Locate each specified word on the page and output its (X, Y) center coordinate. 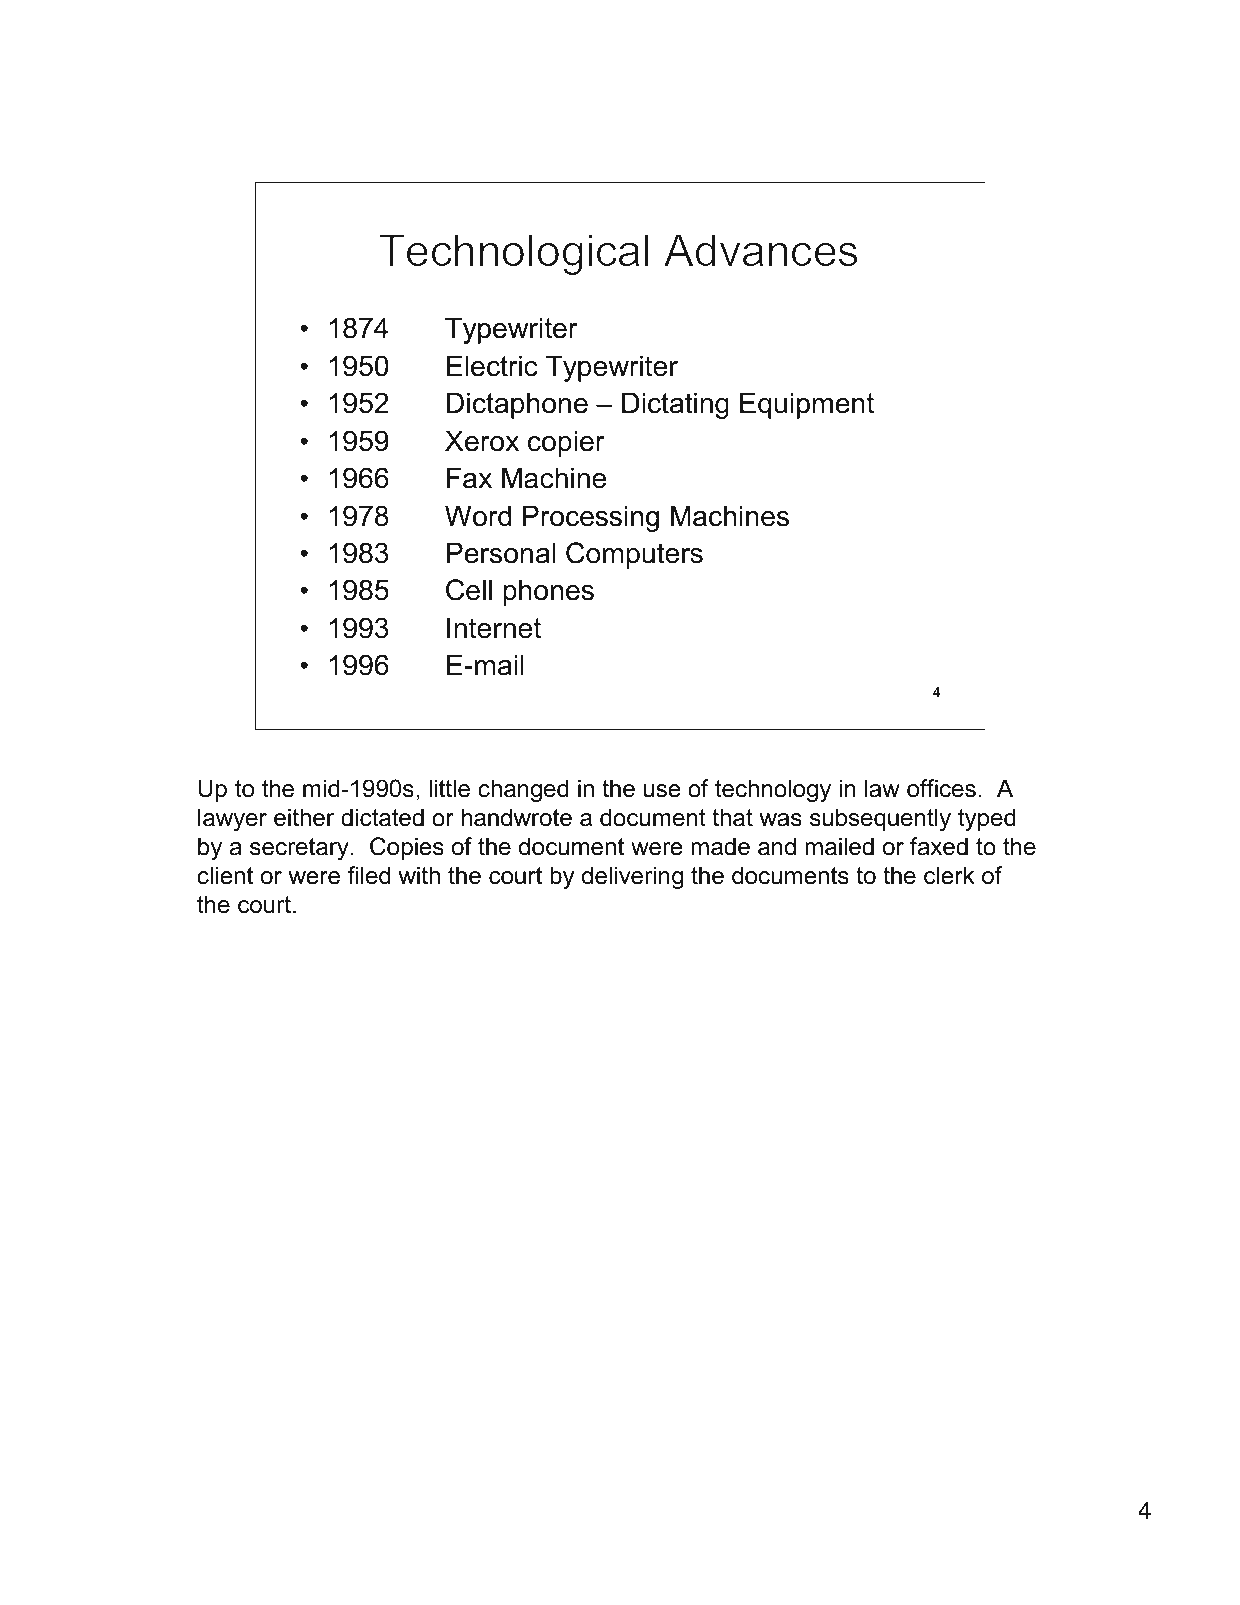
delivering (632, 877)
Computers (634, 555)
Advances (761, 250)
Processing (591, 518)
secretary (299, 849)
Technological (514, 254)
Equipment (807, 405)
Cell (469, 590)
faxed (939, 846)
